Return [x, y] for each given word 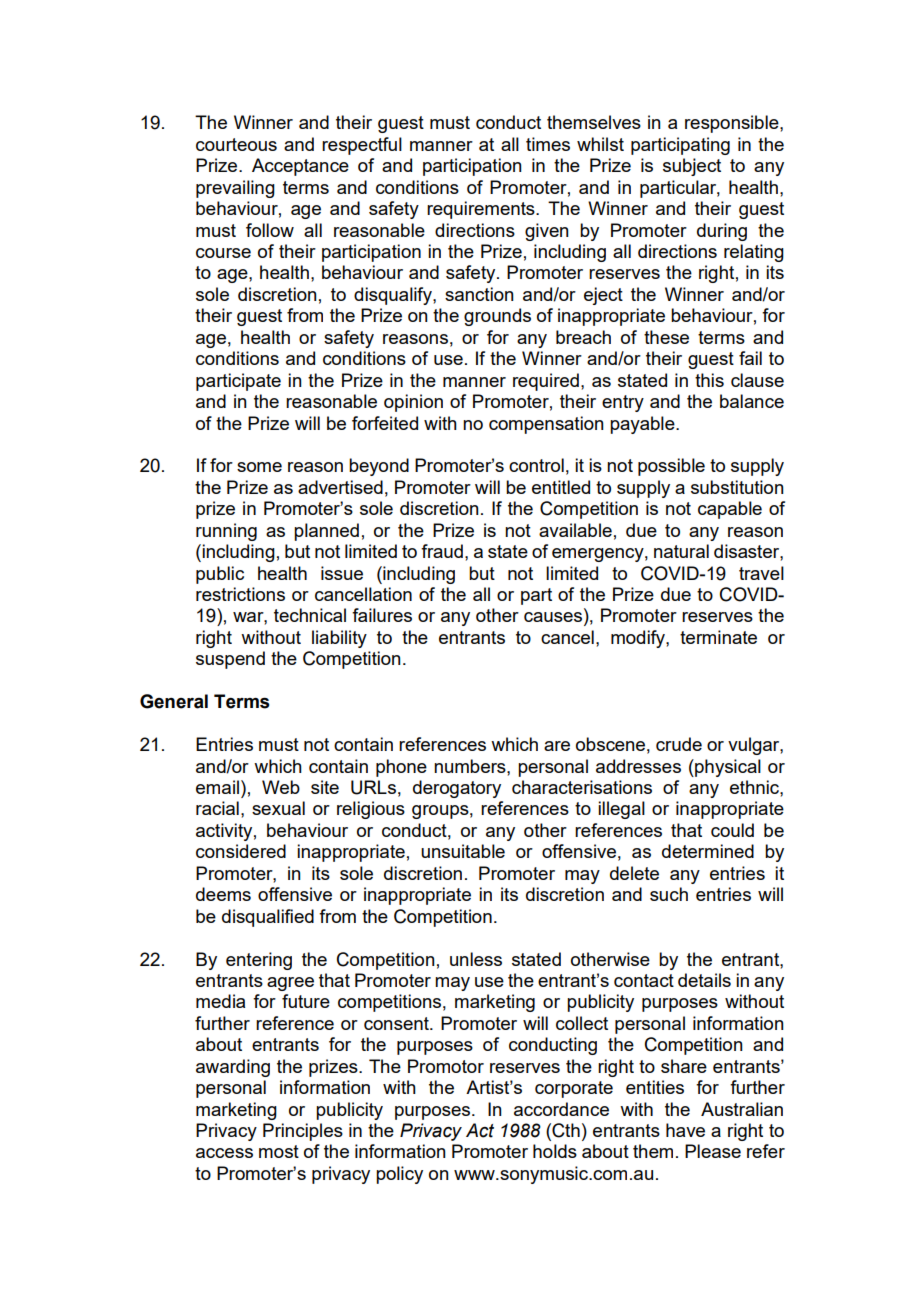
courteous [236, 144]
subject [692, 167]
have [685, 1130]
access [224, 1153]
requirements [482, 210]
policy [399, 1175]
